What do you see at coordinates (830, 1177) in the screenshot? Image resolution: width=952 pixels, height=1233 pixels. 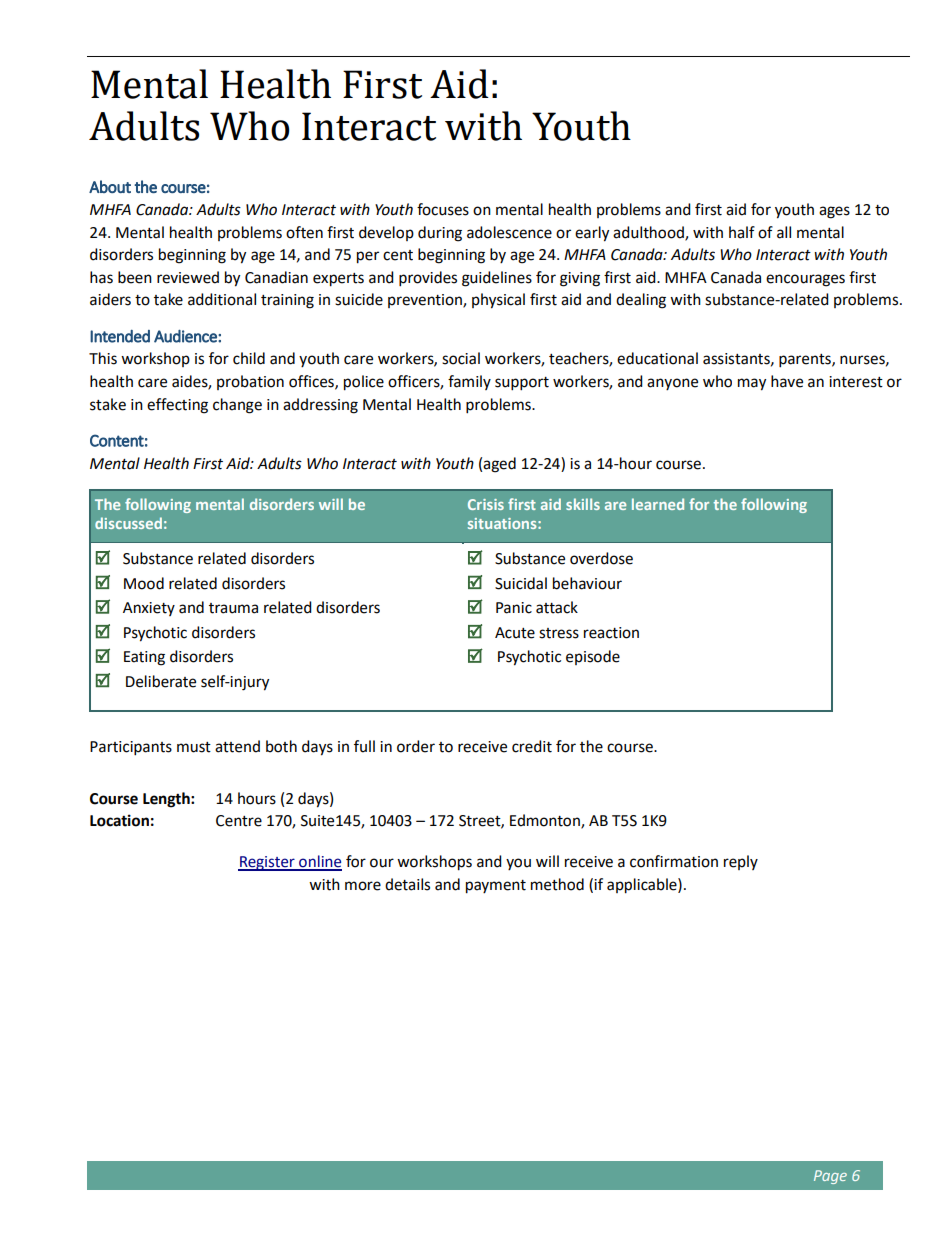 I see `Page` at bounding box center [830, 1177].
